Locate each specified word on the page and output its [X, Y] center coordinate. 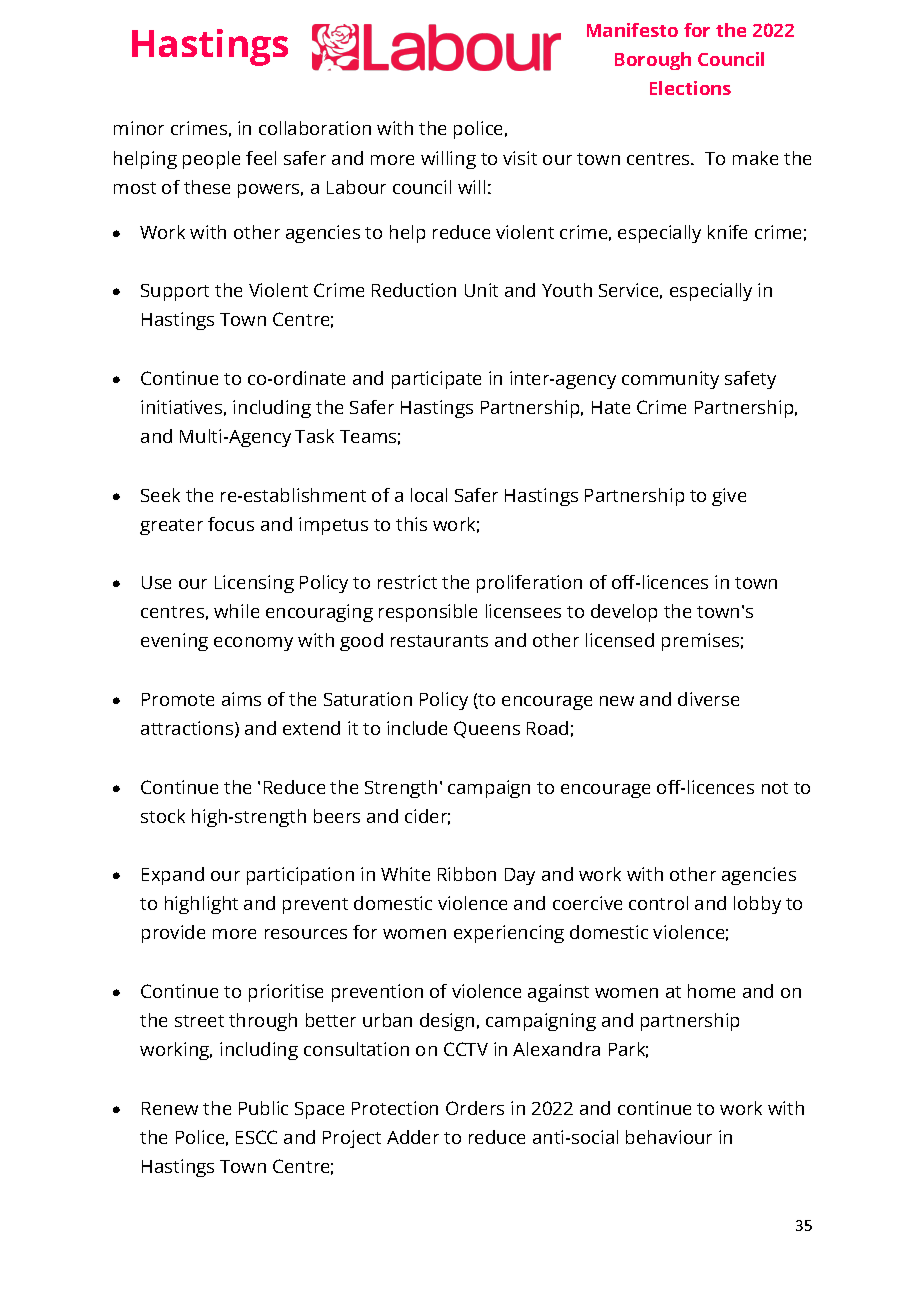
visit [520, 158]
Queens [487, 729]
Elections [690, 88]
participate [436, 380]
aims [241, 699]
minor [139, 128]
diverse [708, 699]
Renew [170, 1108]
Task [314, 436]
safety [750, 380]
